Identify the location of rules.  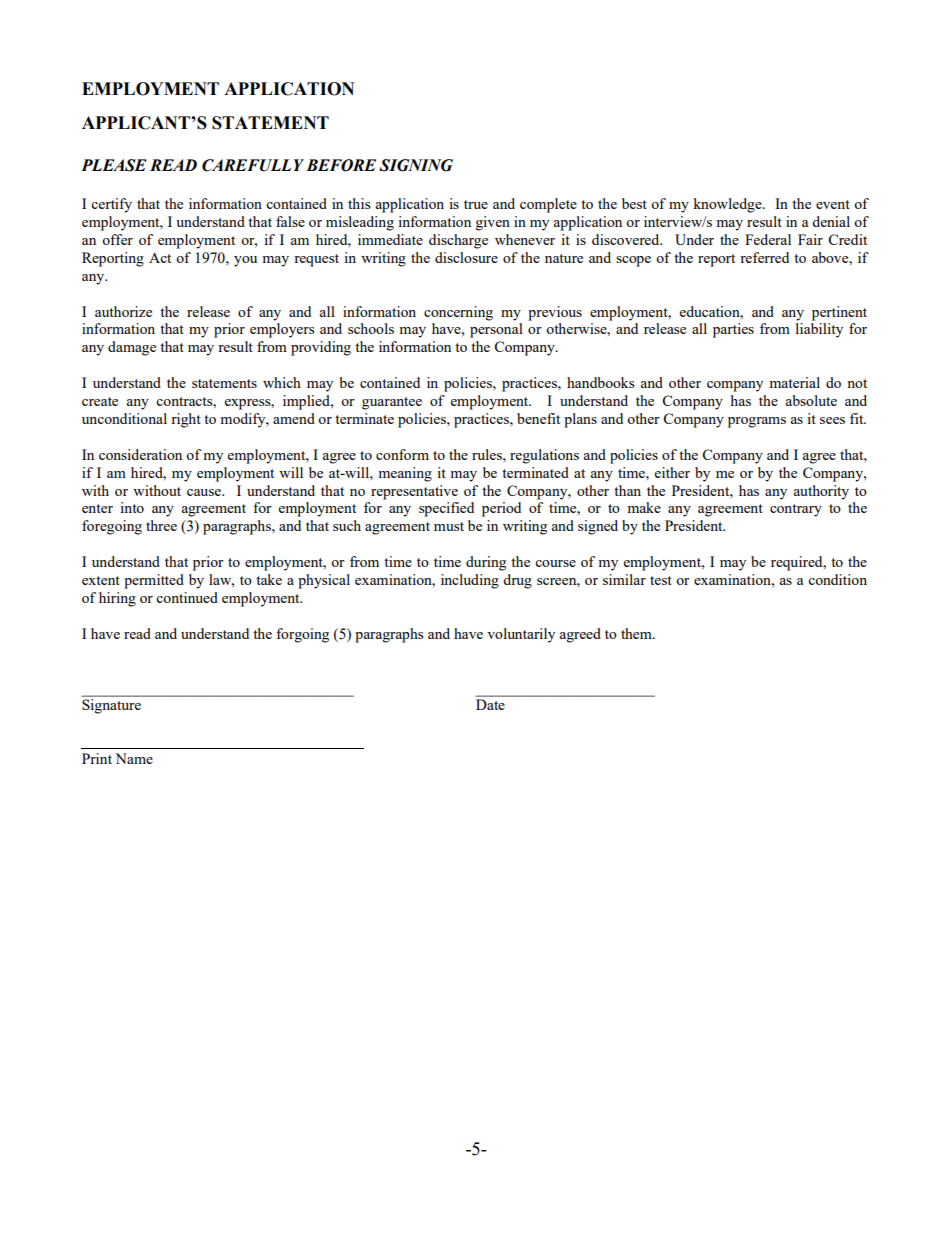
(488, 454).
